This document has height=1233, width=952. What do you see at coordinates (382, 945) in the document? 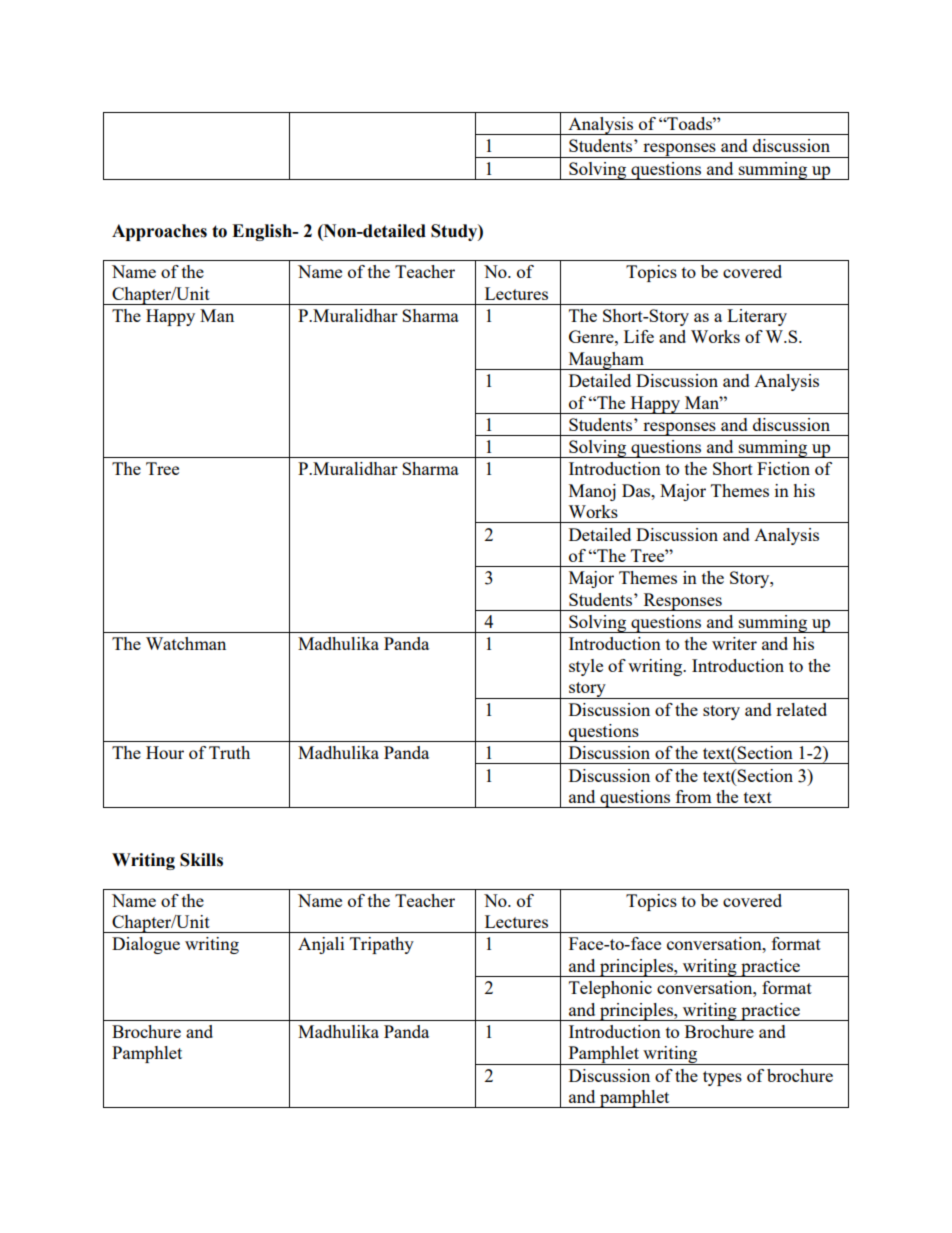
I see `Tripathy` at bounding box center [382, 945].
